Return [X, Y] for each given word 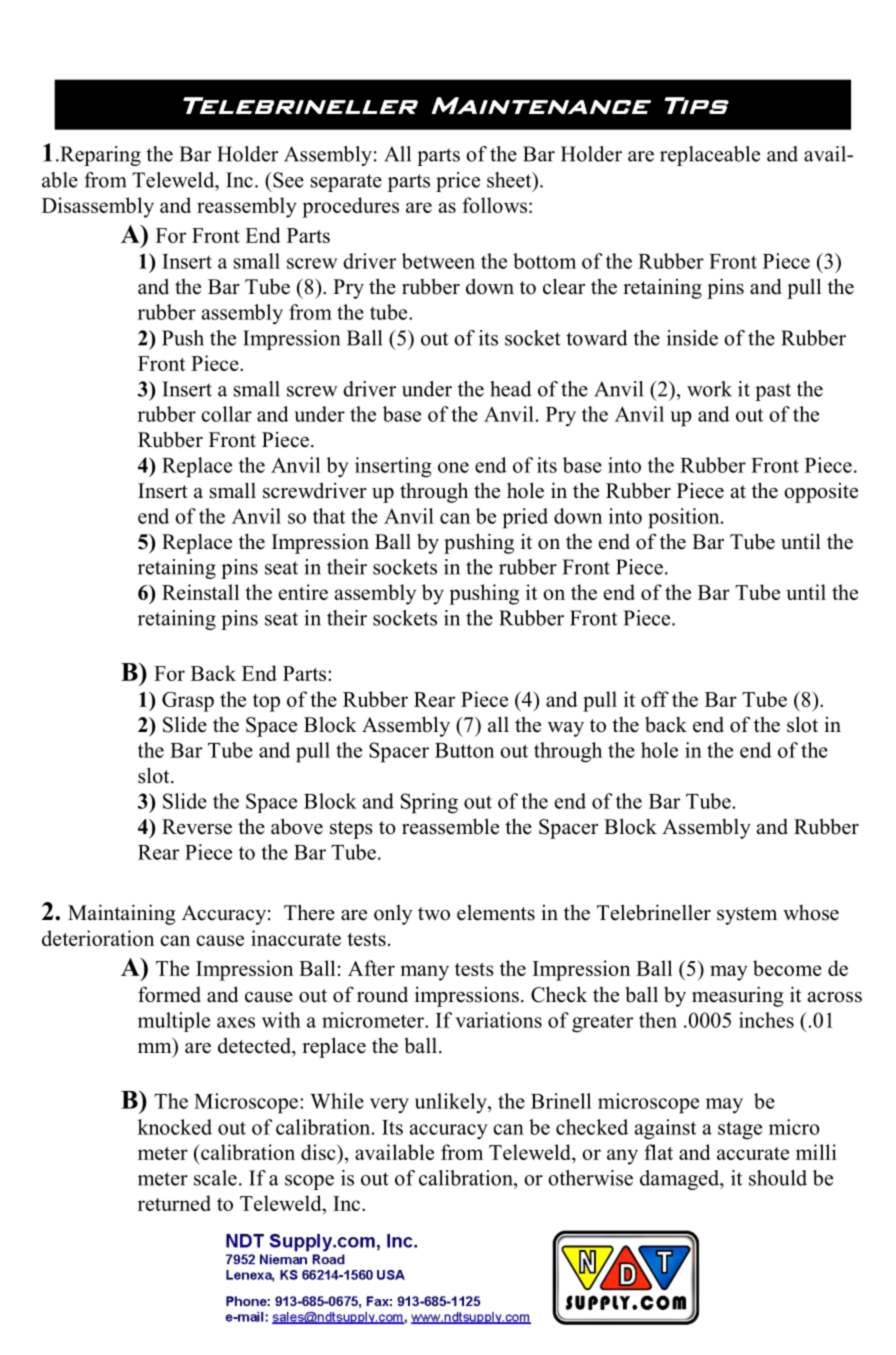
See [287, 180]
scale [215, 1178]
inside [692, 338]
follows [494, 205]
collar [226, 414]
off [655, 699]
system [747, 916]
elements [496, 913]
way [566, 729]
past [773, 392]
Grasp [188, 702]
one [453, 467]
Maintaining [121, 914]
